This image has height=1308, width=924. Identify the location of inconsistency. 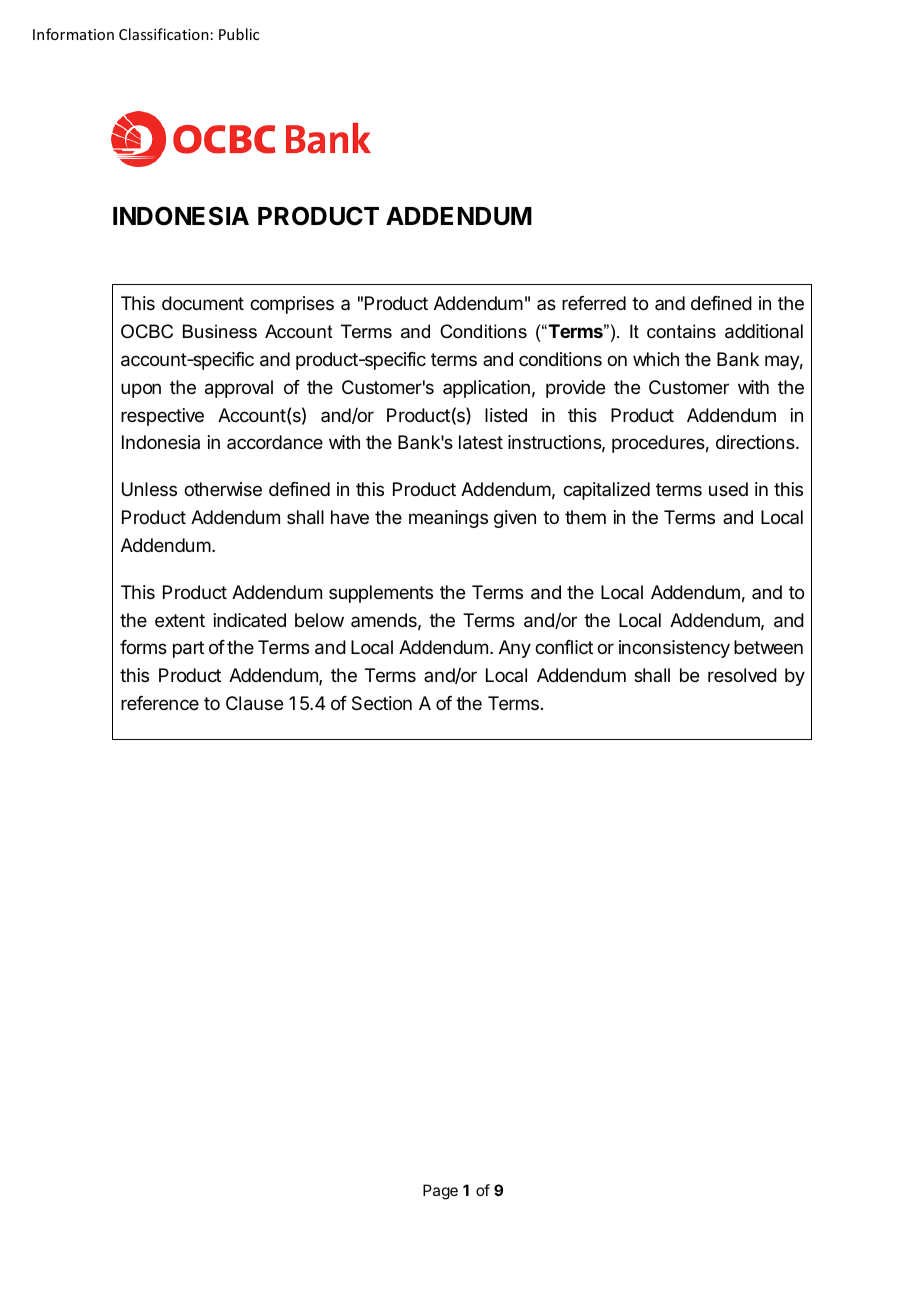
(674, 649).
